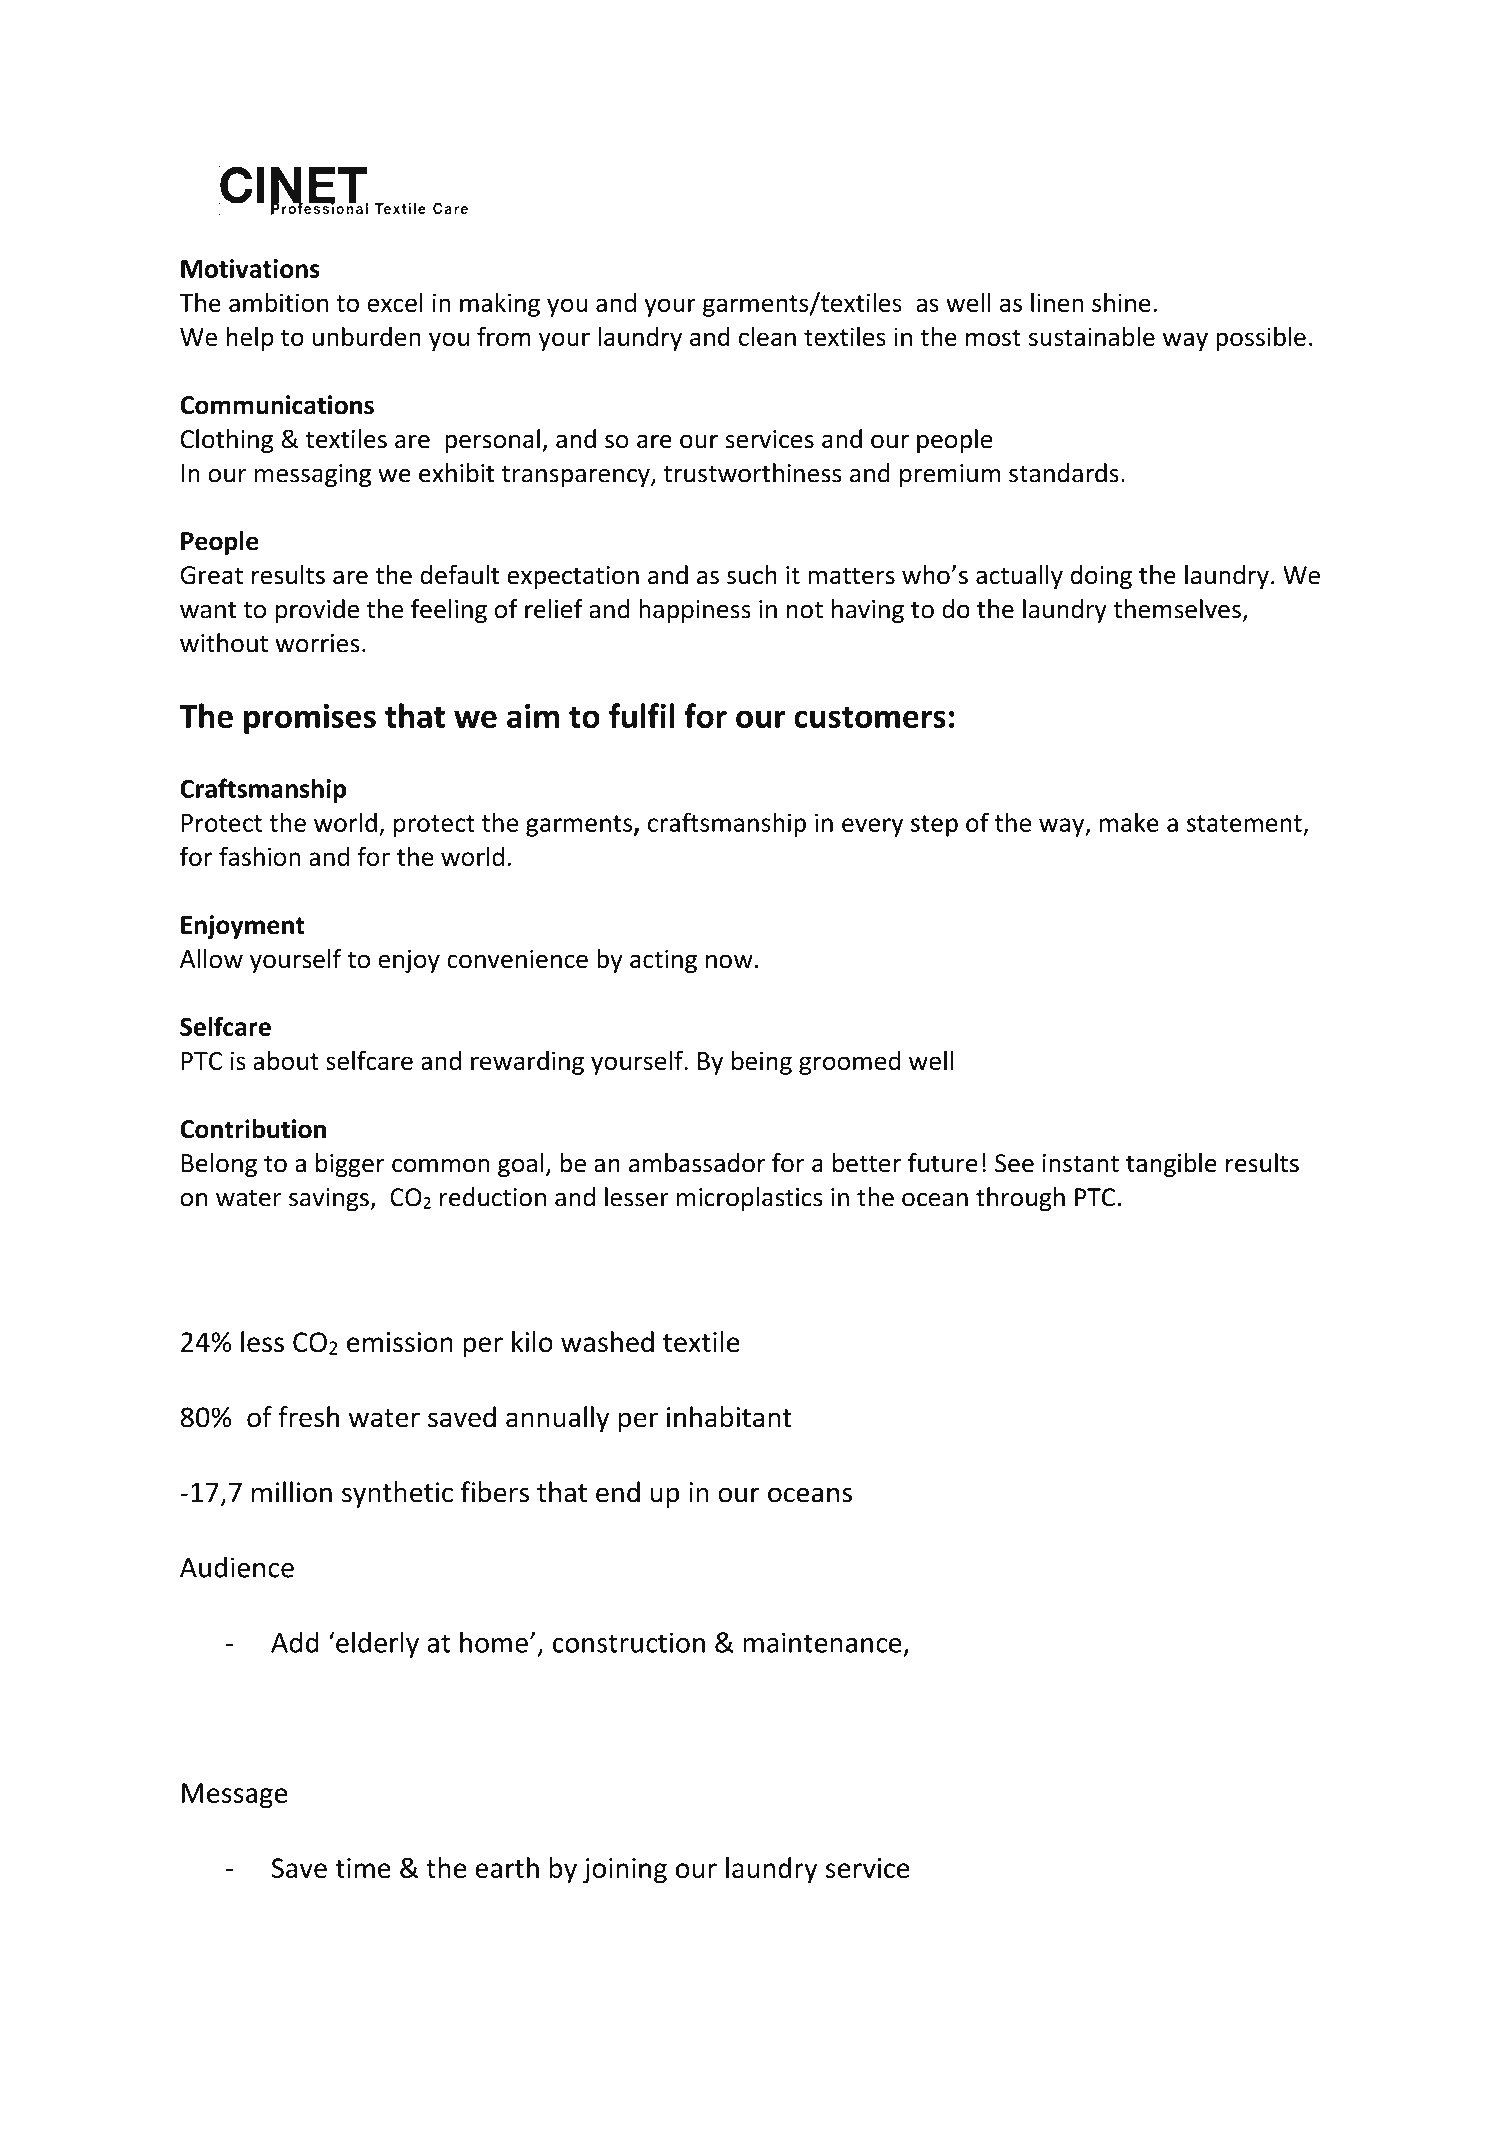 This screenshot has height=2134, width=1509. What do you see at coordinates (822, 1642) in the screenshot?
I see `maintenance` at bounding box center [822, 1642].
